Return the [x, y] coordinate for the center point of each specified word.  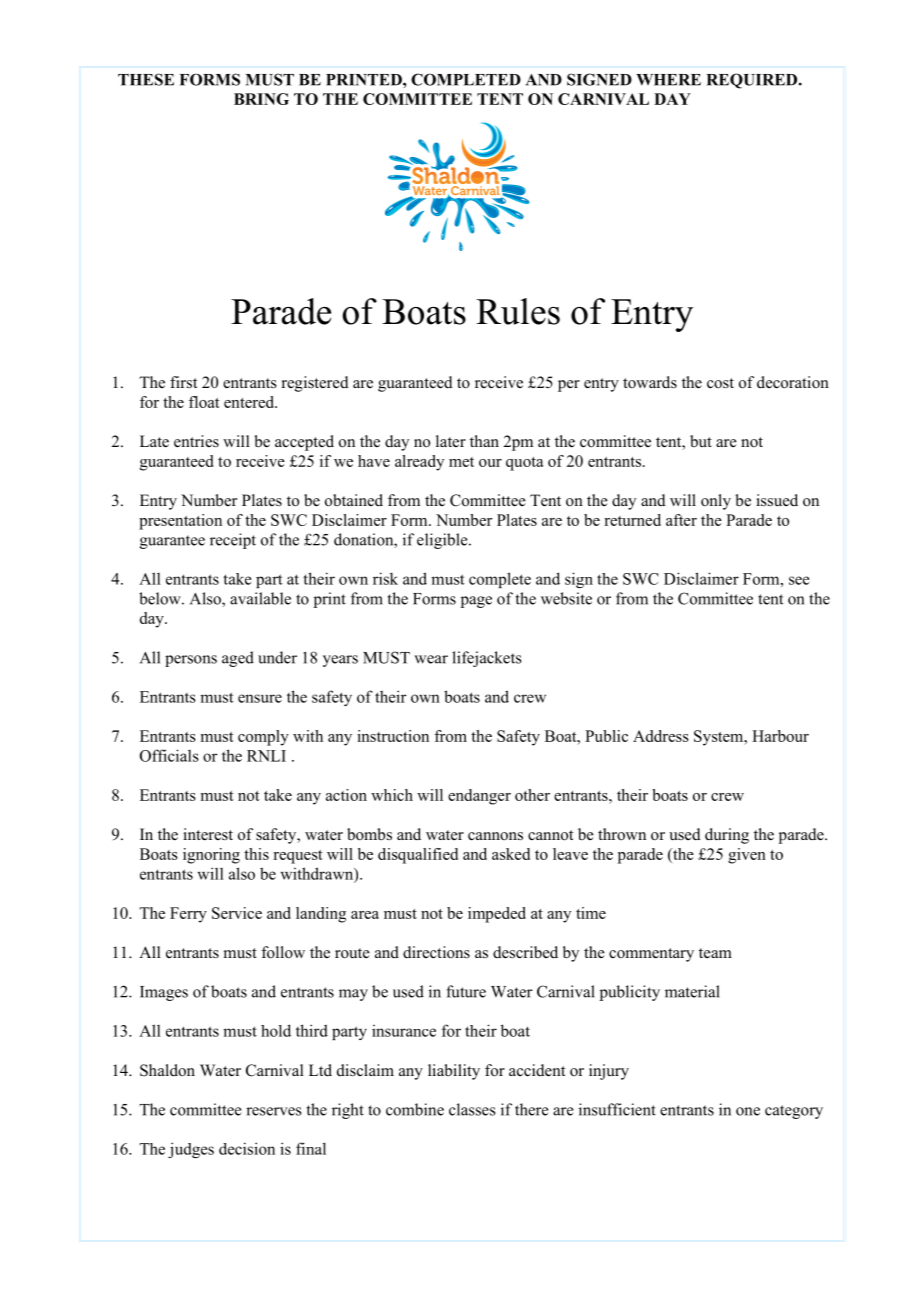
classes [472, 1109]
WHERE [668, 80]
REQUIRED [753, 81]
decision [247, 1148]
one [748, 1111]
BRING [261, 99]
